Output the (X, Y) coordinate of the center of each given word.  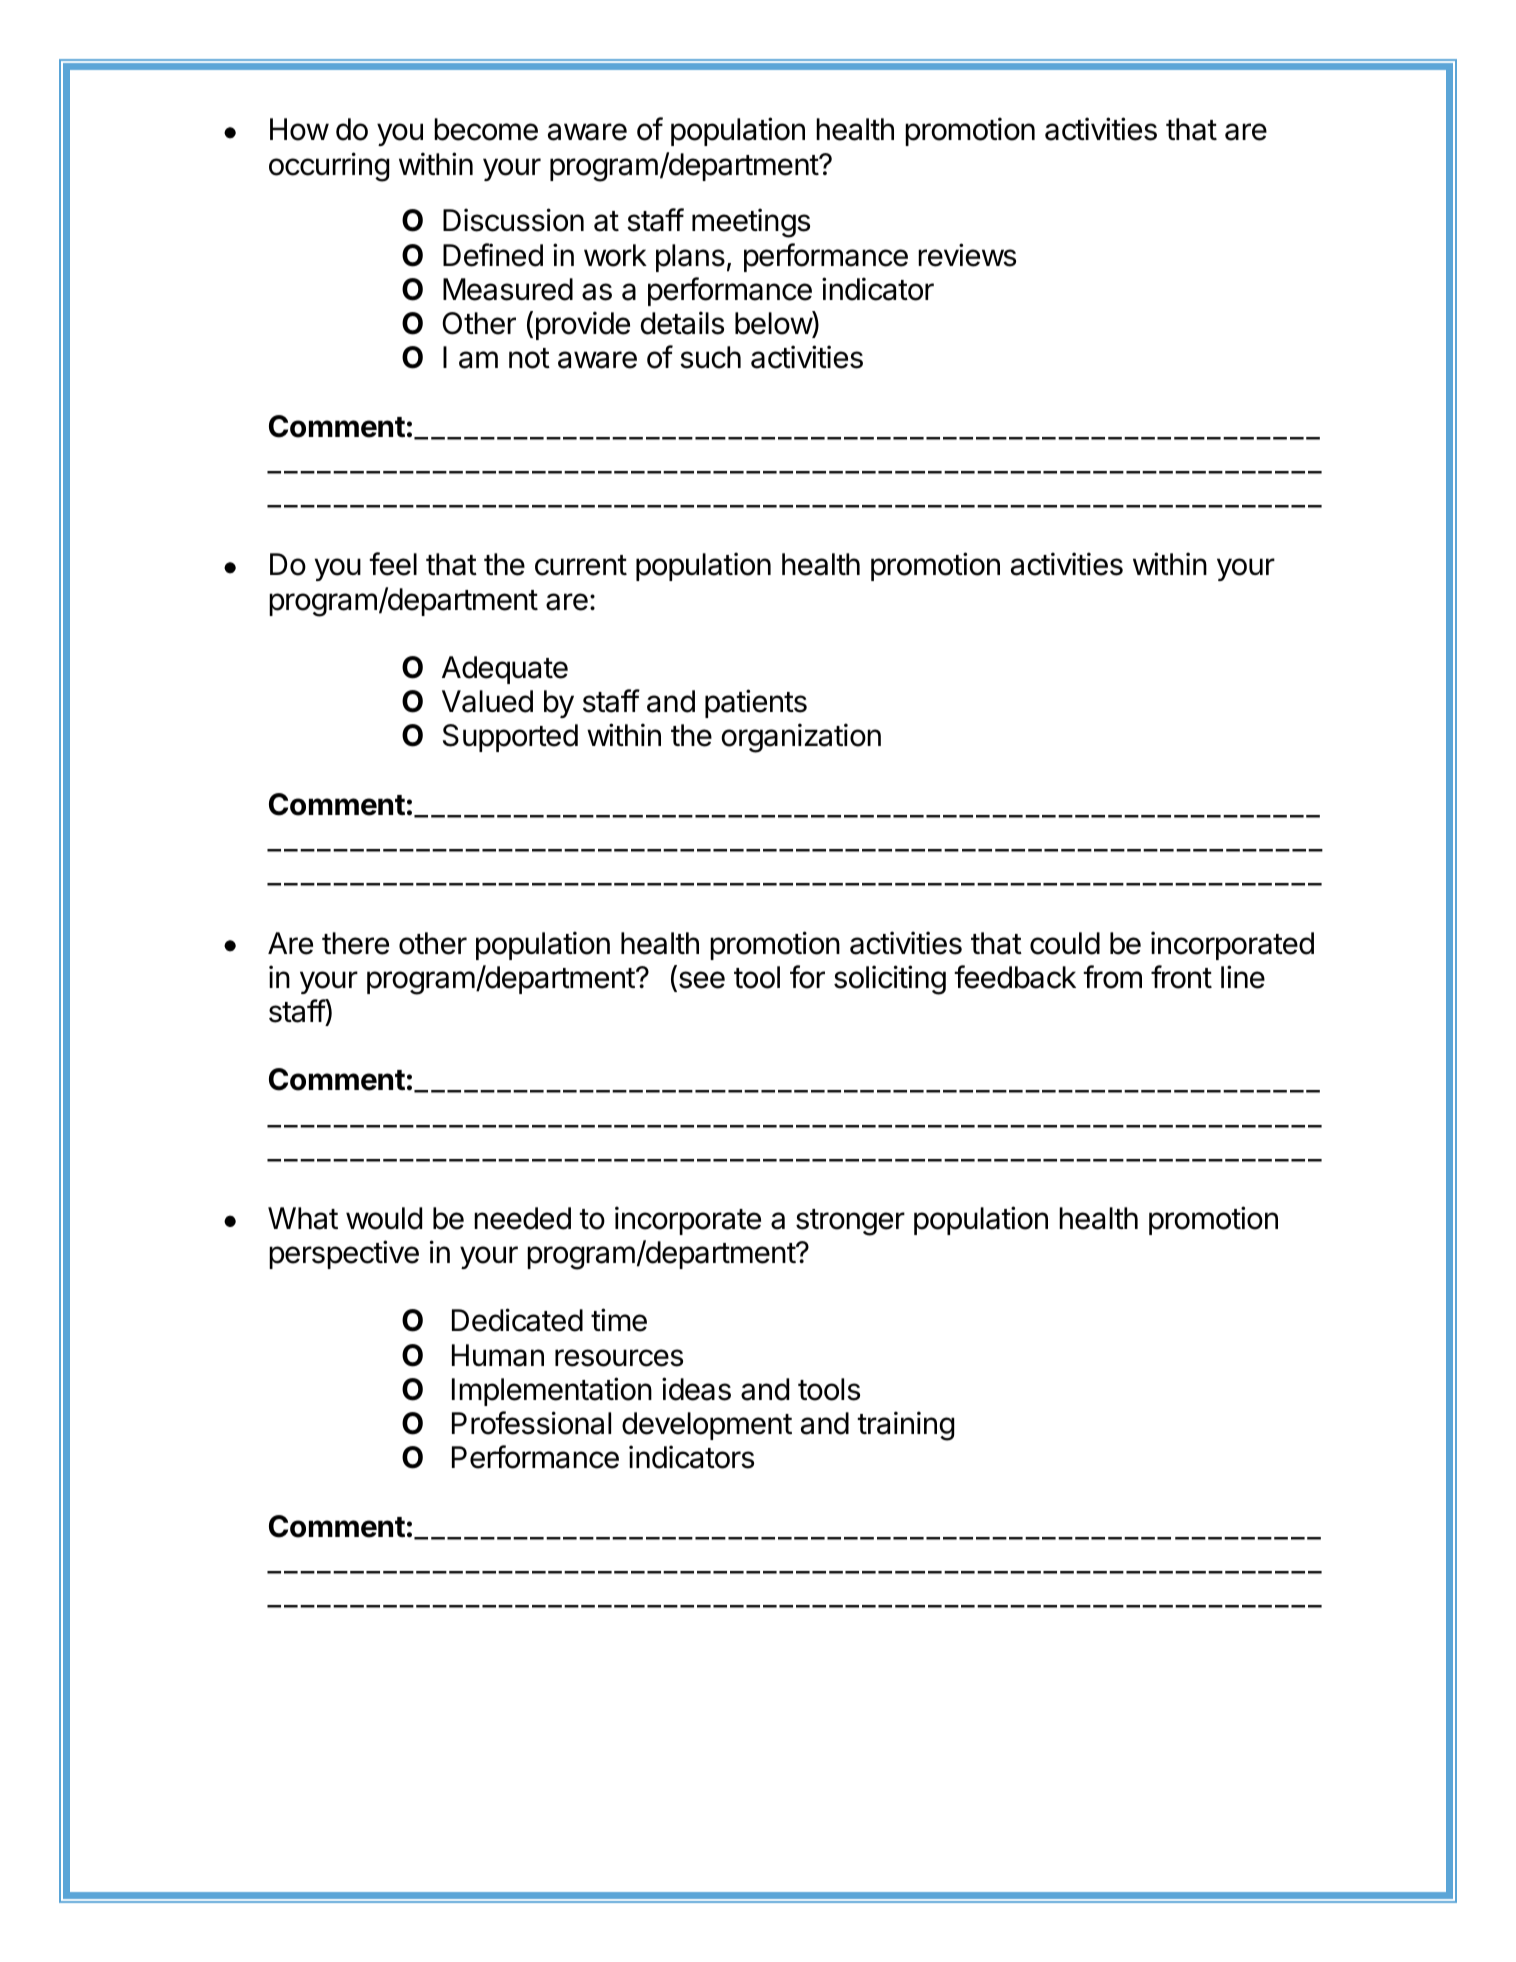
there (355, 943)
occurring (329, 167)
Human (498, 1355)
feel (393, 564)
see (700, 981)
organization (801, 738)
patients (756, 703)
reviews (967, 255)
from (1112, 977)
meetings (751, 223)
